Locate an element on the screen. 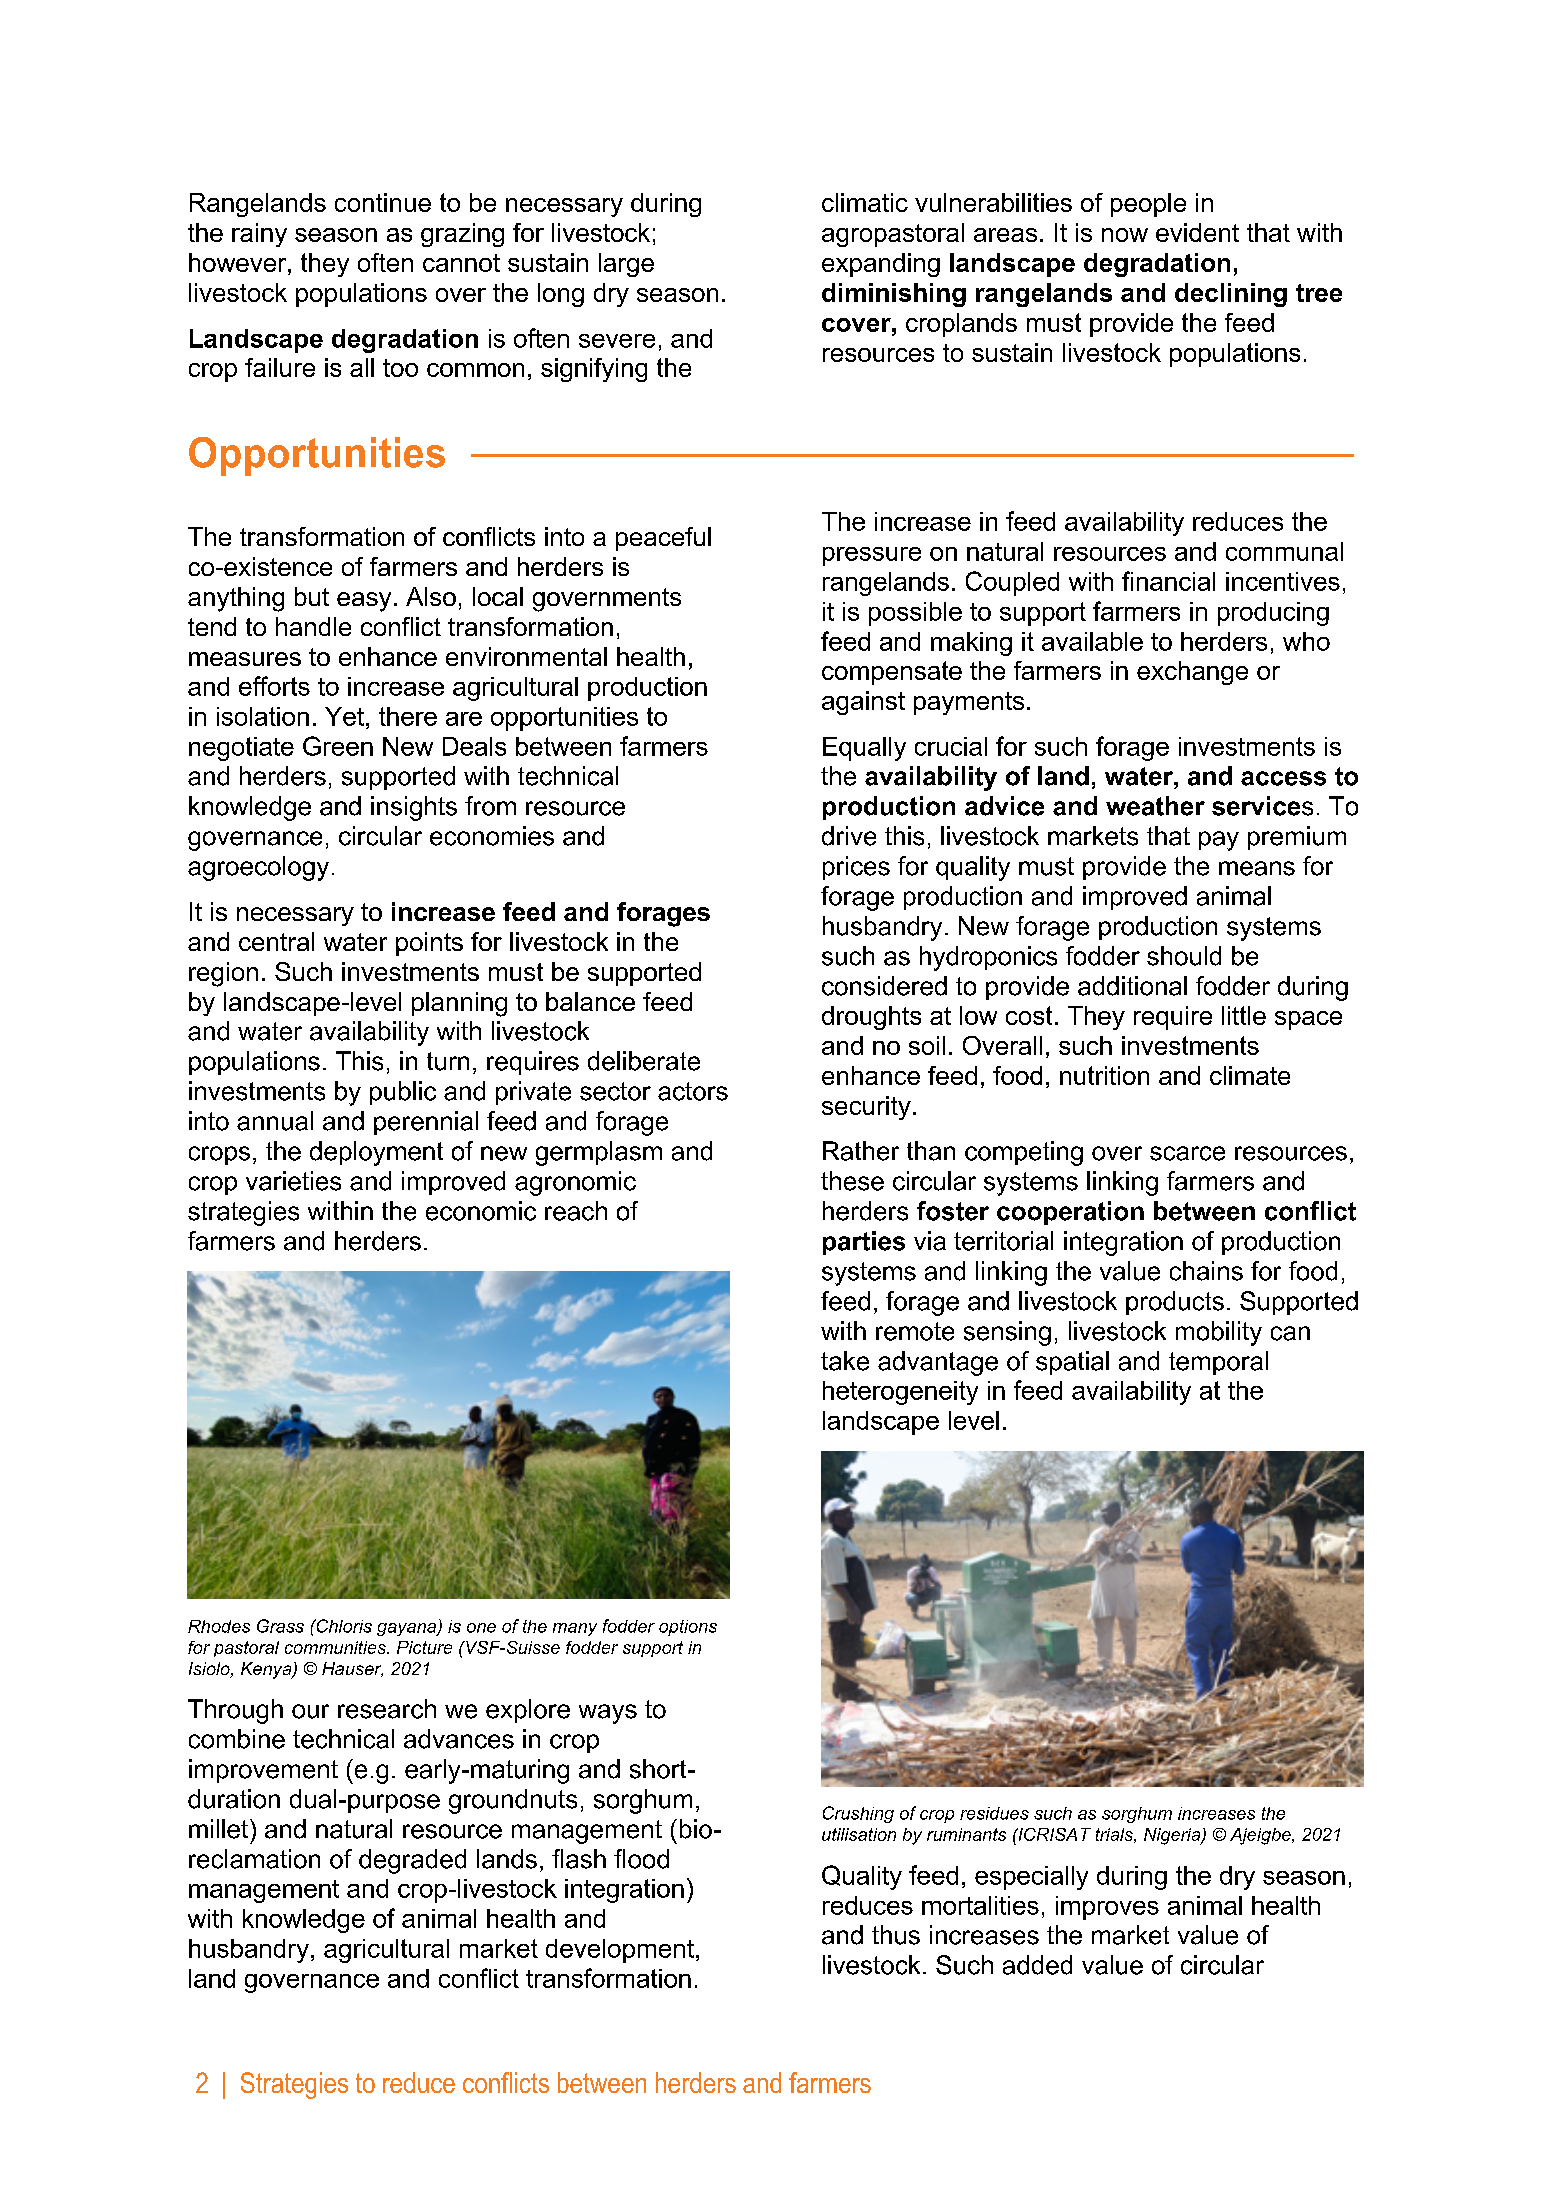 The image size is (1549, 2192). continue is located at coordinates (383, 202).
